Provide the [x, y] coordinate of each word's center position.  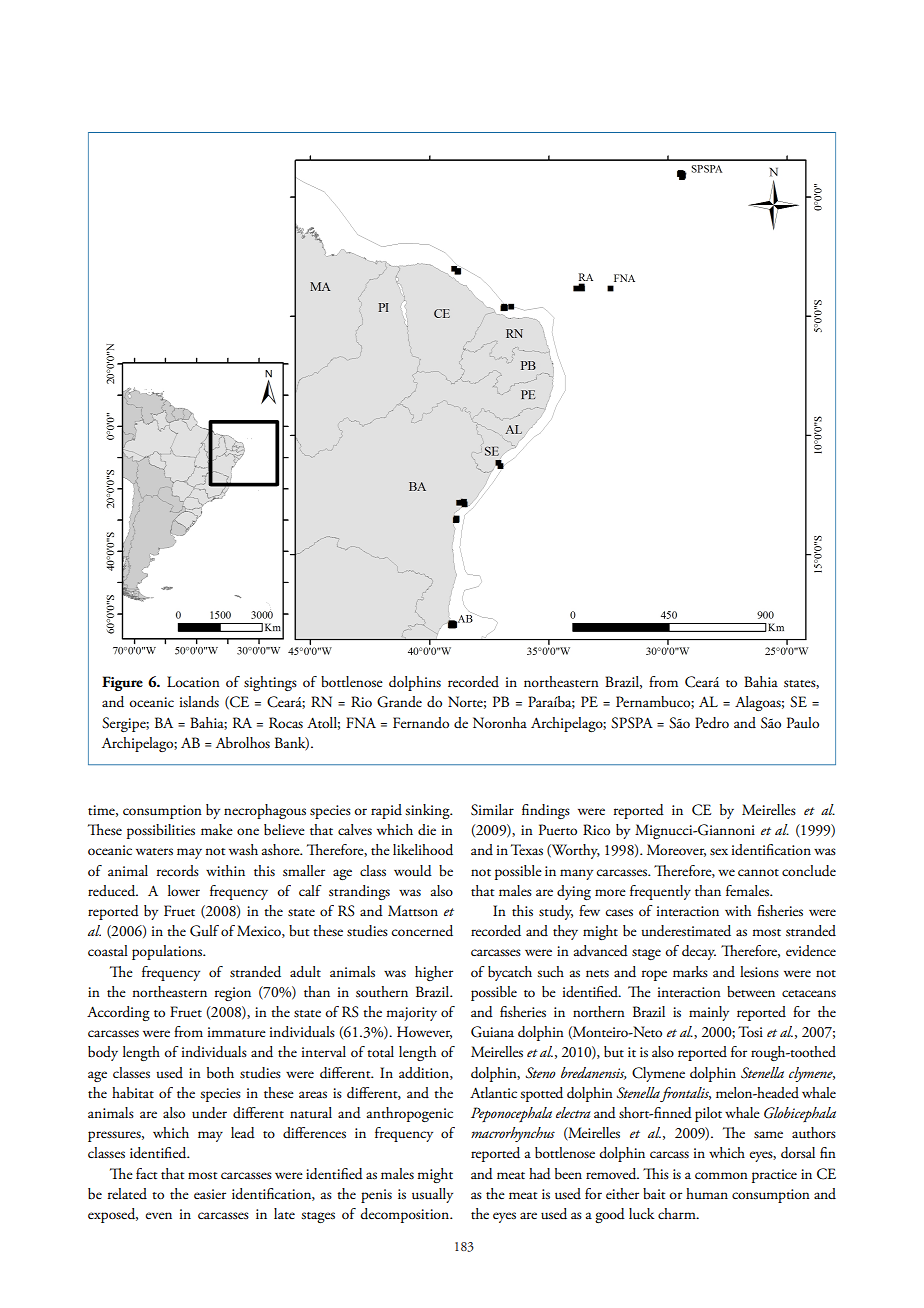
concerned [422, 931]
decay [699, 952]
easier [210, 1194]
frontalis [685, 1094]
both [220, 1073]
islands [199, 702]
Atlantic [493, 1093]
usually [432, 1195]
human [707, 1193]
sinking [428, 811]
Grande [399, 702]
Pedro [712, 723]
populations [168, 952]
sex [719, 852]
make [217, 829]
